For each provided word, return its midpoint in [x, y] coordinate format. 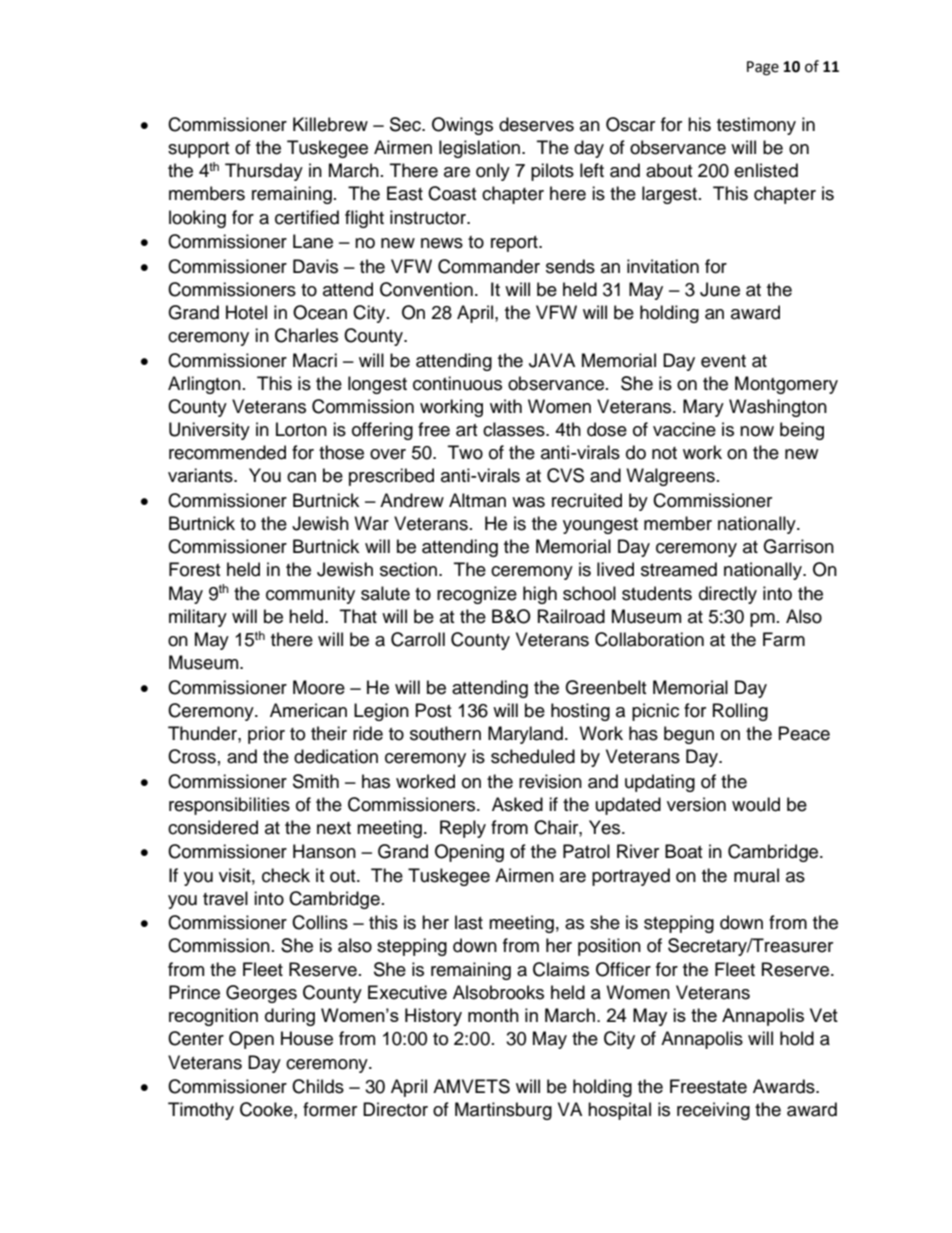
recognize [477, 595]
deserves [536, 124]
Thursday [264, 172]
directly [728, 595]
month [493, 1015]
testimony [756, 126]
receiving [713, 1111]
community [310, 595]
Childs [318, 1086]
